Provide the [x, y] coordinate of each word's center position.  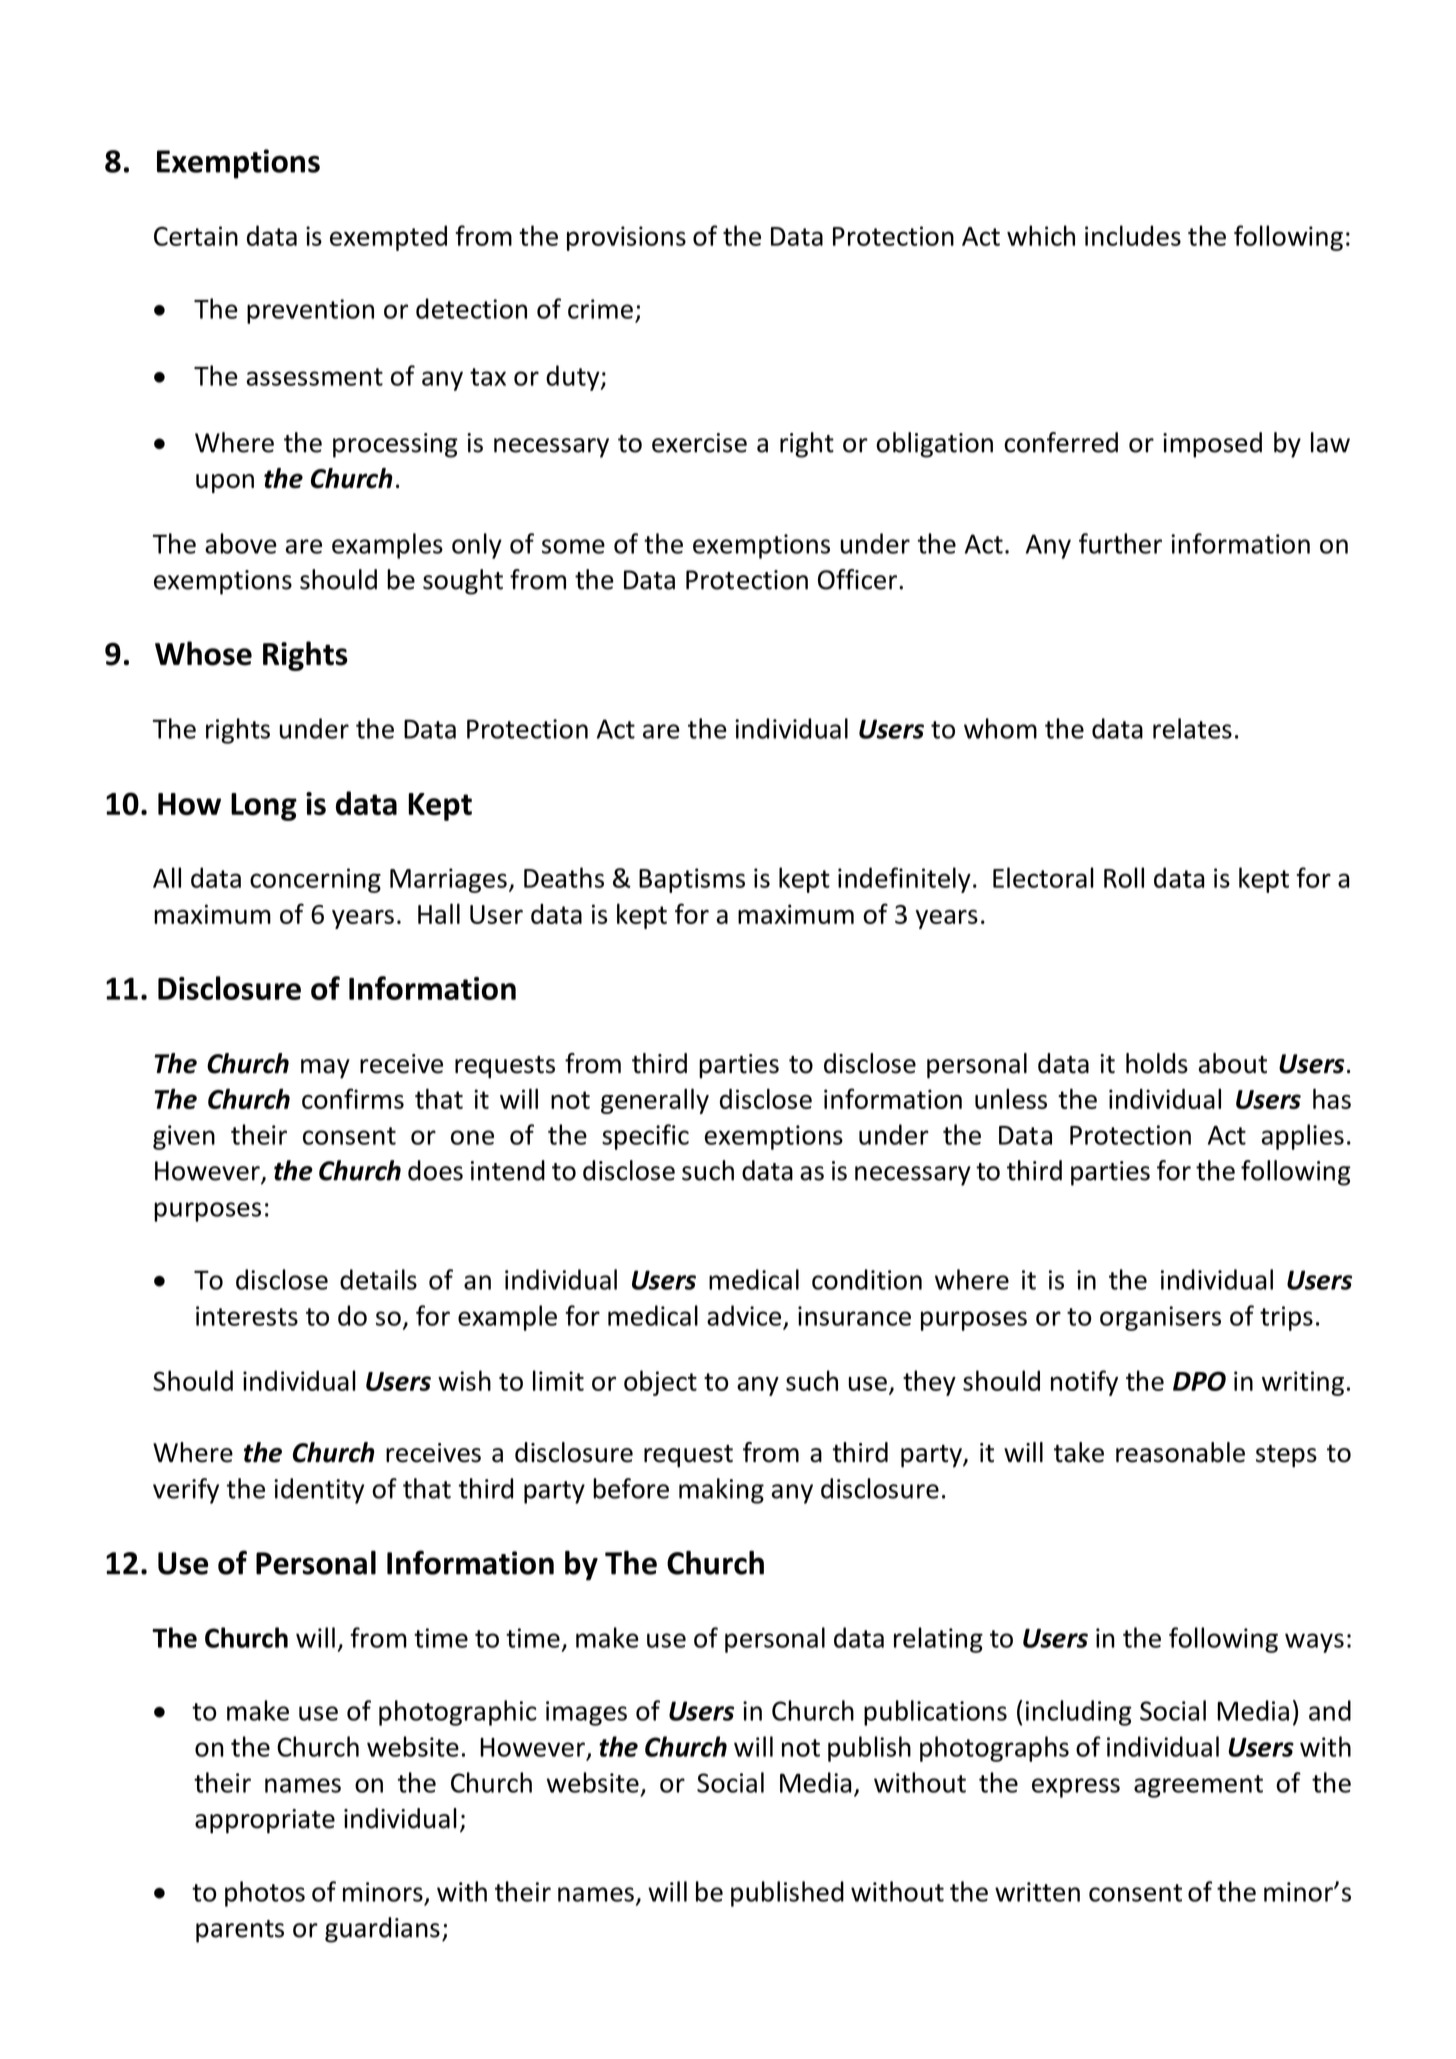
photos [265, 1894]
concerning [315, 880]
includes [1133, 235]
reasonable [1180, 1452]
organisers [1160, 1318]
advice [744, 1315]
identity [319, 1491]
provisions [626, 238]
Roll [1124, 877]
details [378, 1279]
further [1120, 543]
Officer [859, 579]
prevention [310, 311]
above [241, 543]
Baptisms [692, 880]
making [721, 1491]
